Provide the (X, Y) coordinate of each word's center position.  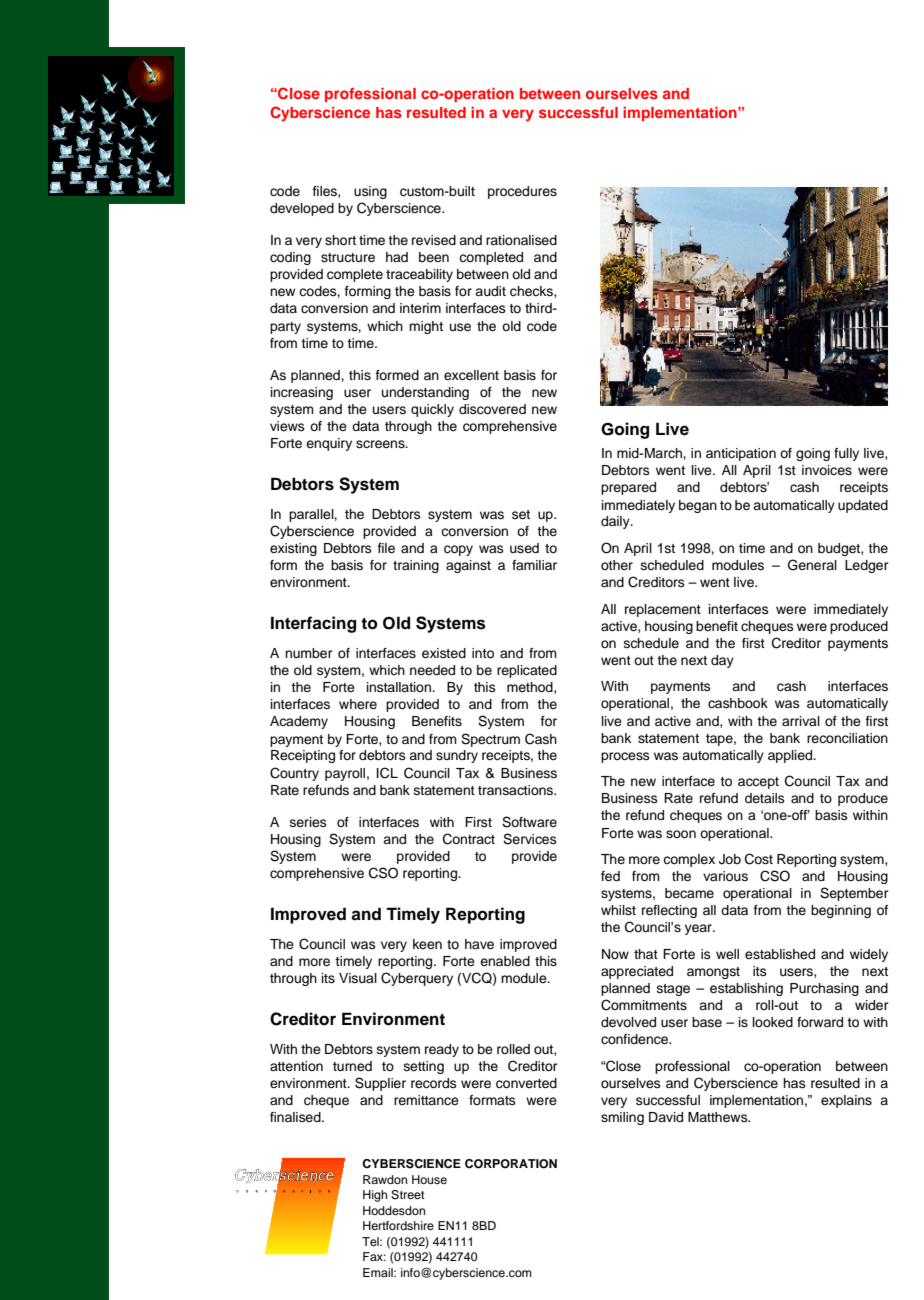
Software (529, 822)
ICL (387, 773)
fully (846, 454)
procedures (522, 192)
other (617, 565)
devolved (628, 1022)
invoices (827, 470)
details (765, 798)
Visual (358, 978)
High (375, 1196)
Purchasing (824, 989)
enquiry (329, 444)
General (812, 565)
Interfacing (313, 624)
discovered (492, 409)
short (340, 240)
